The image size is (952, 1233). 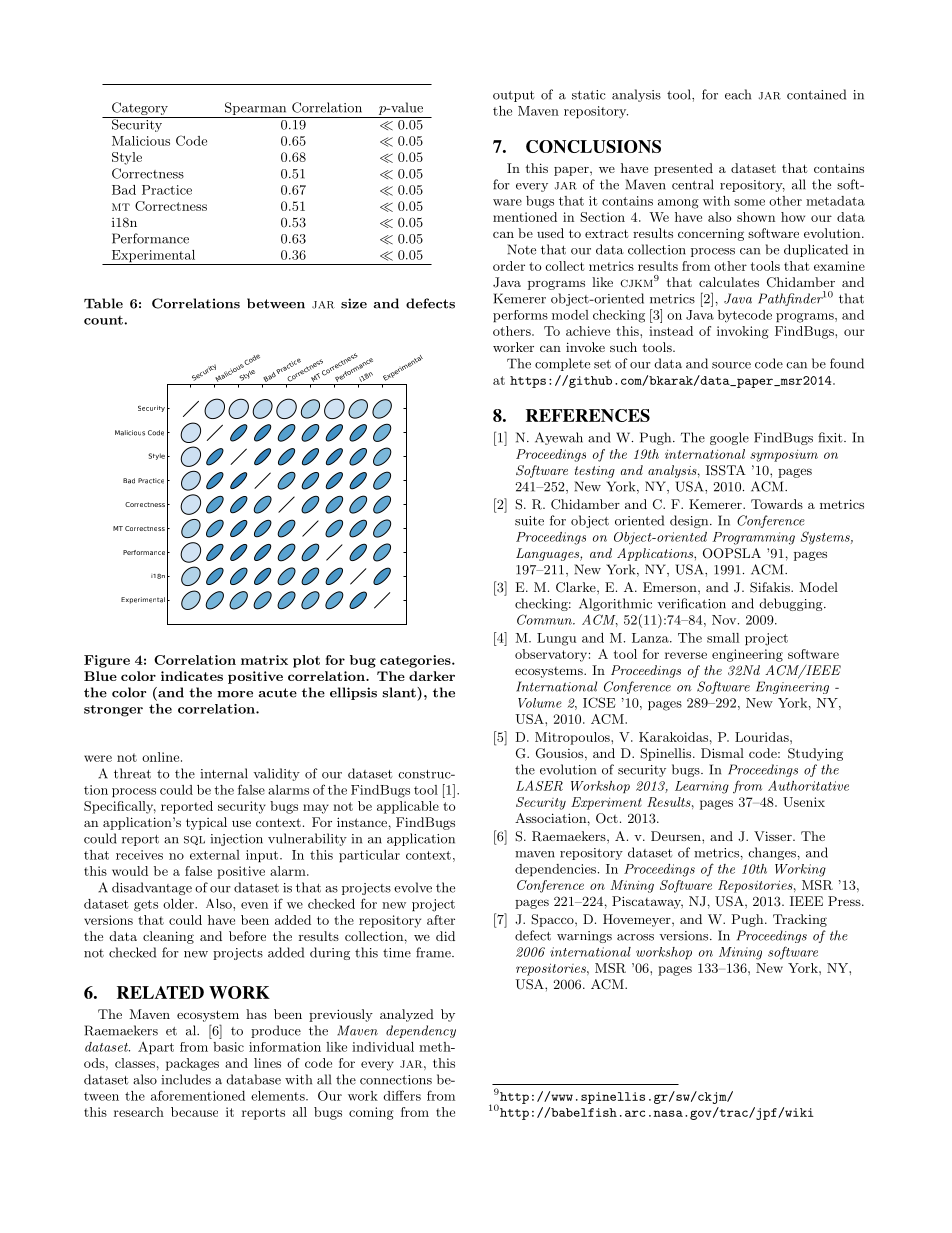 I want to click on includes, so click(x=186, y=1079).
